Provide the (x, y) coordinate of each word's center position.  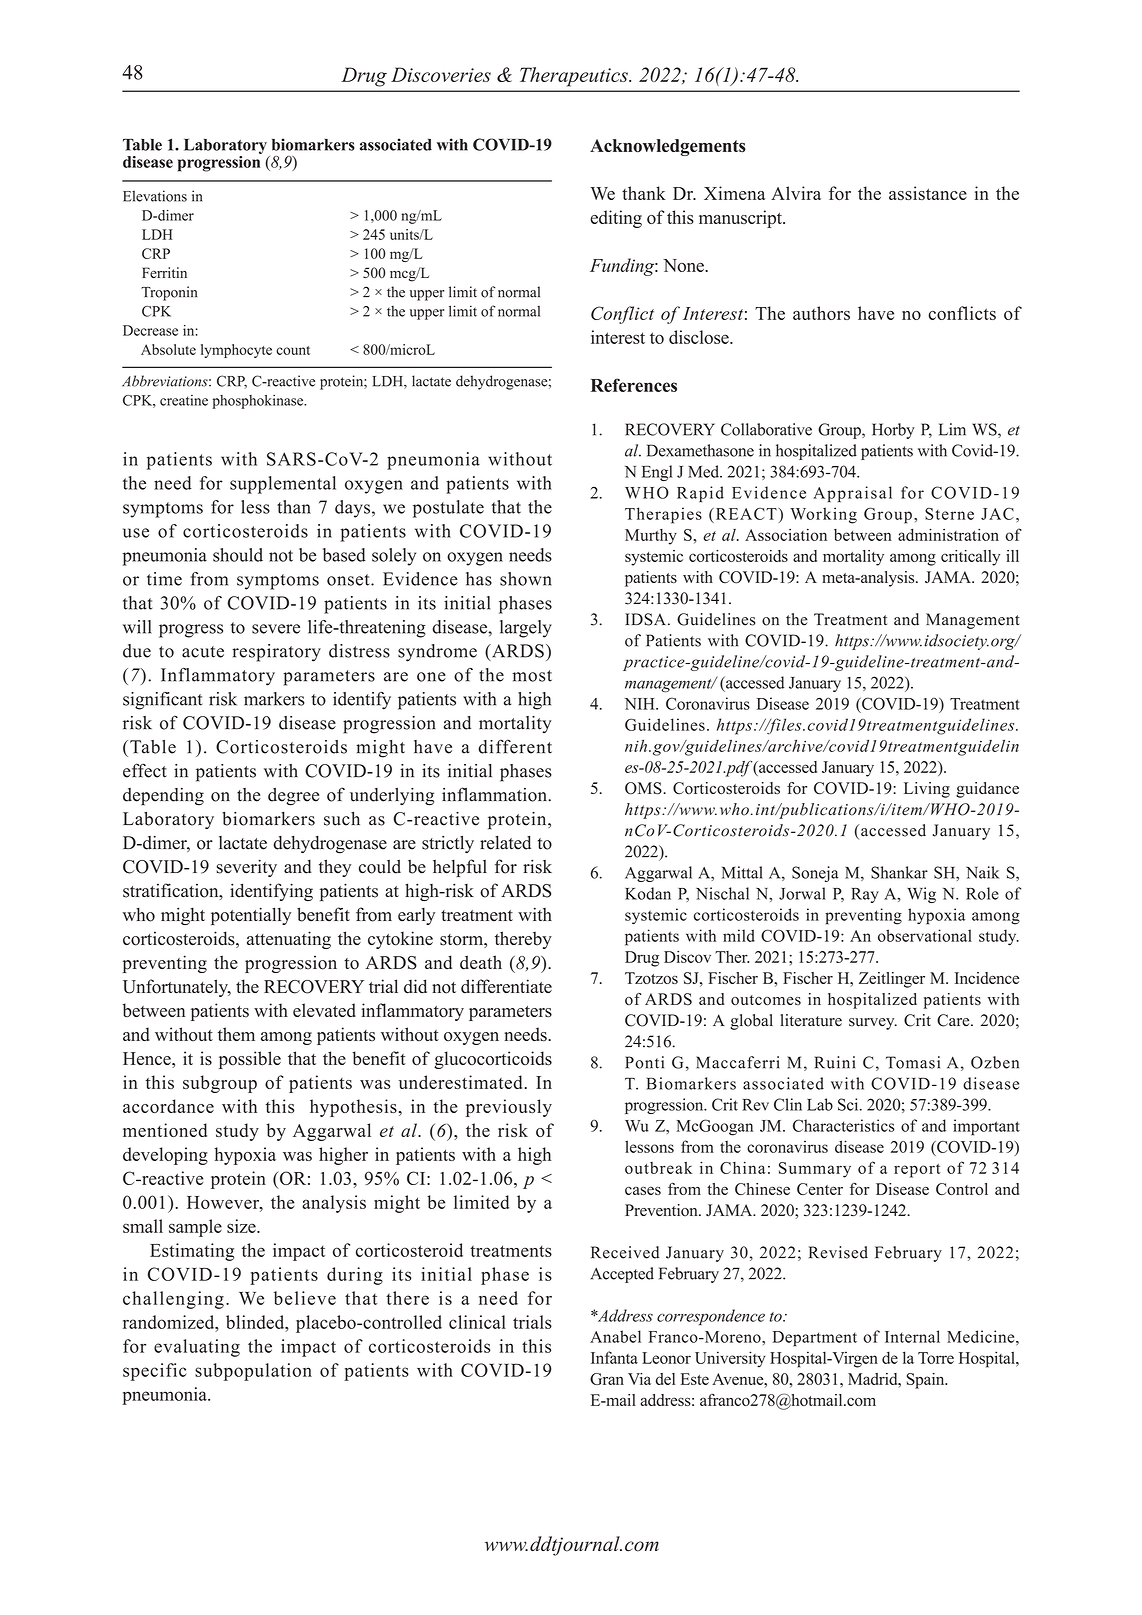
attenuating (289, 940)
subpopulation (253, 1372)
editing (616, 219)
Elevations (155, 196)
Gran (607, 1379)
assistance (928, 193)
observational (925, 935)
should (238, 555)
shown (526, 579)
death (481, 962)
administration (948, 534)
